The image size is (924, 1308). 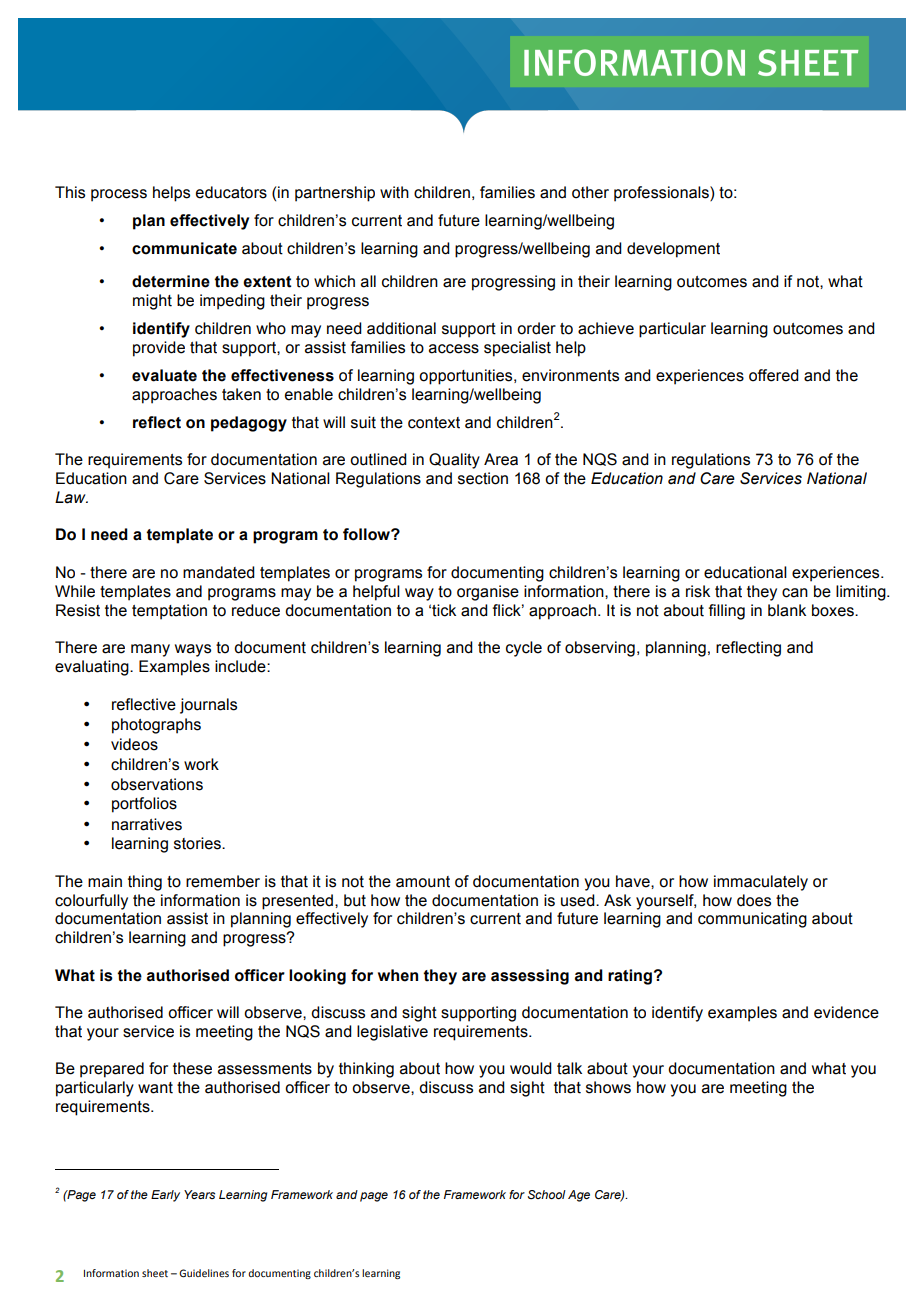 What do you see at coordinates (608, 1087) in the screenshot?
I see `shows` at bounding box center [608, 1087].
